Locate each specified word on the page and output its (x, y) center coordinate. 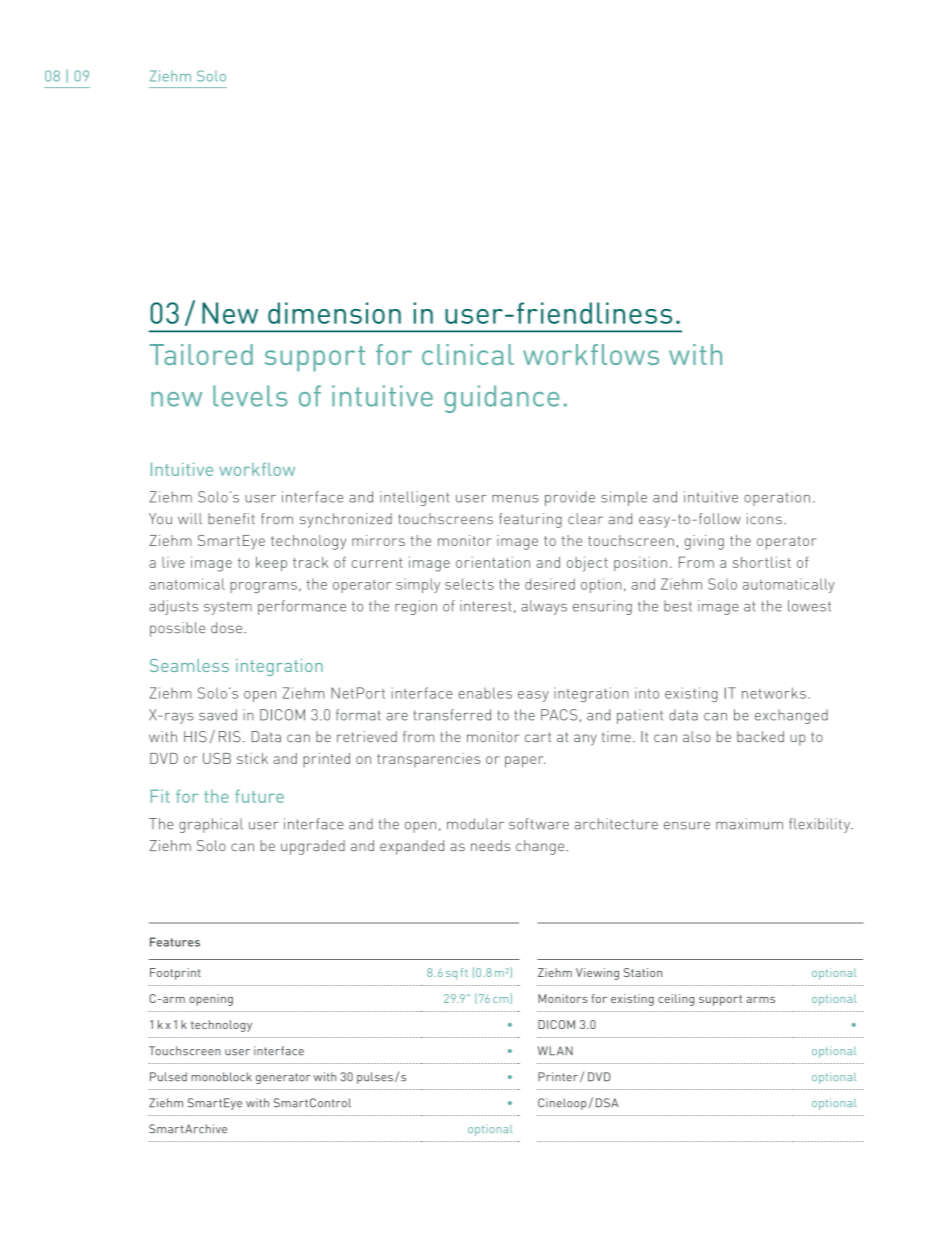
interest (486, 606)
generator (283, 1078)
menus (515, 499)
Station (643, 972)
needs (490, 845)
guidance (501, 399)
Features (175, 942)
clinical (468, 354)
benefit (231, 519)
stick (252, 758)
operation (777, 498)
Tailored (201, 354)
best (678, 606)
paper (525, 762)
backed (760, 736)
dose (226, 627)
